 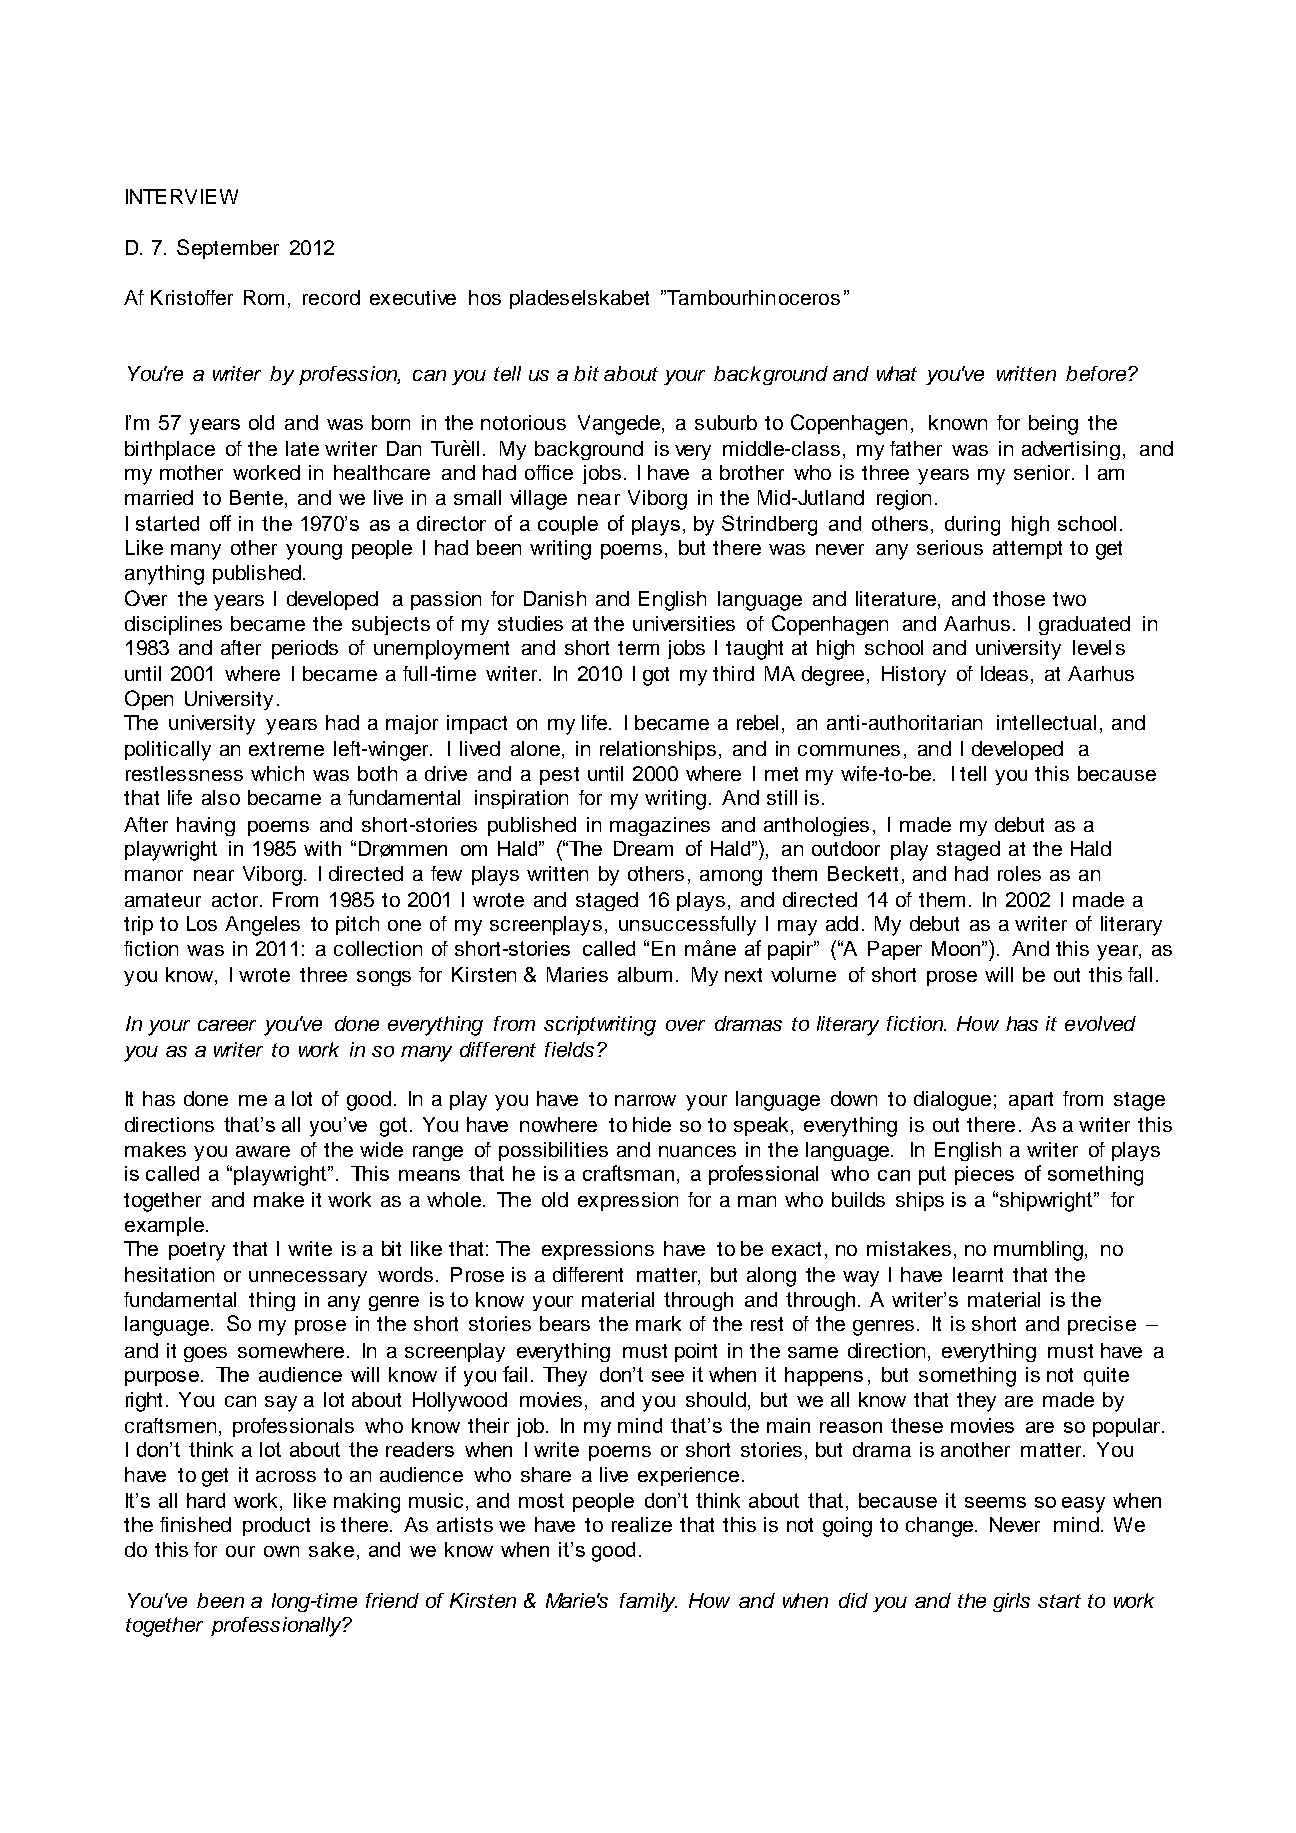 I want to click on before, so click(x=1097, y=373).
